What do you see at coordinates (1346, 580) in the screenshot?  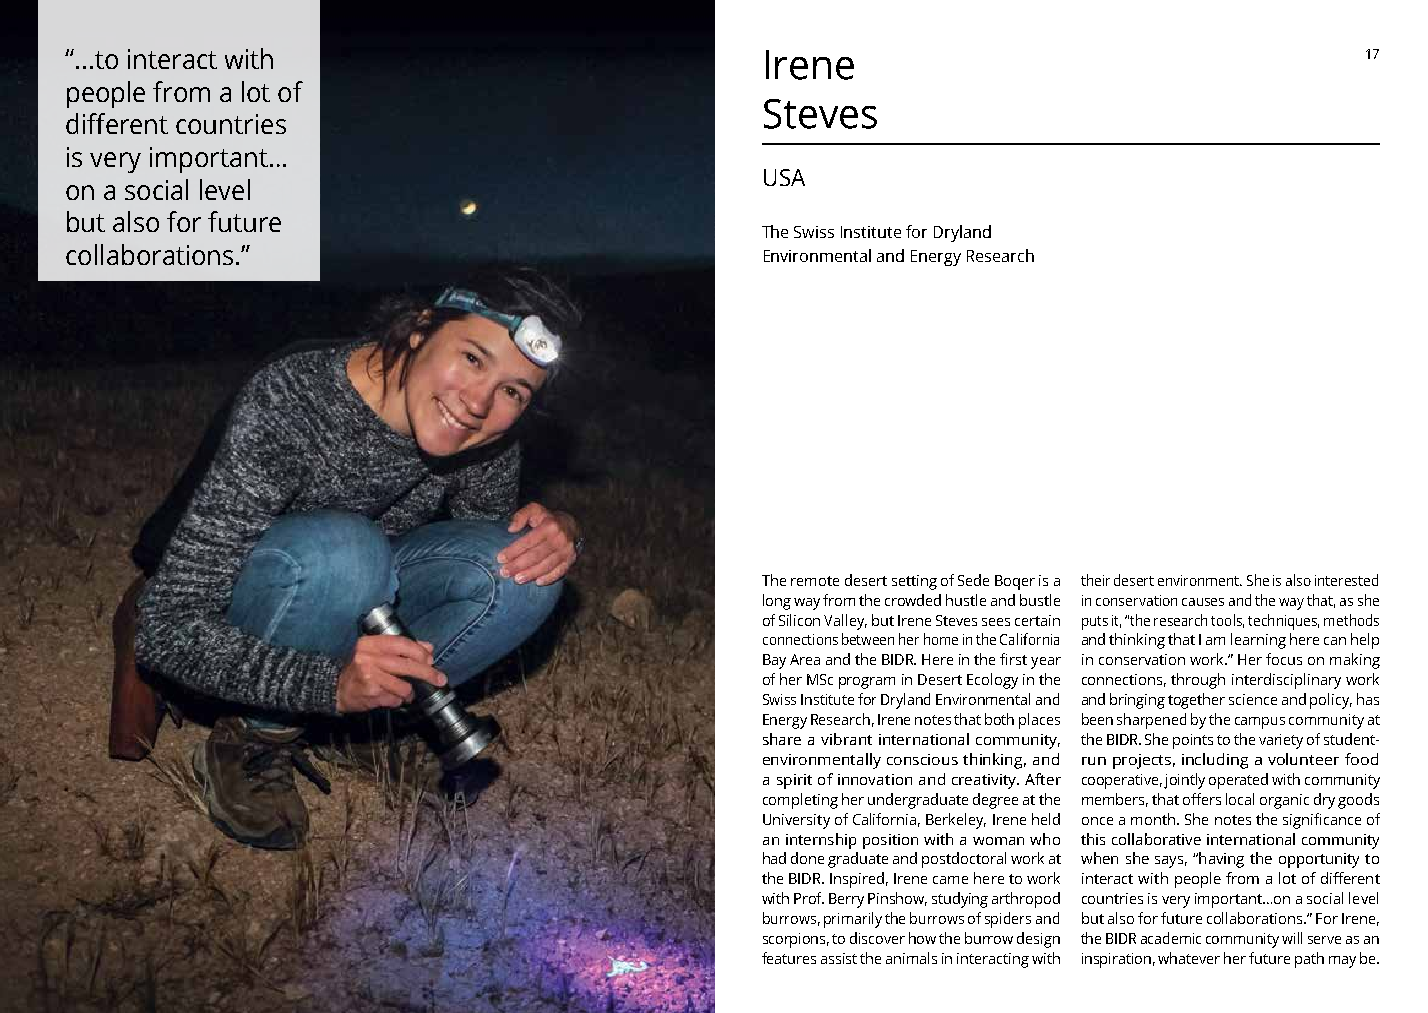 I see `interested` at bounding box center [1346, 580].
